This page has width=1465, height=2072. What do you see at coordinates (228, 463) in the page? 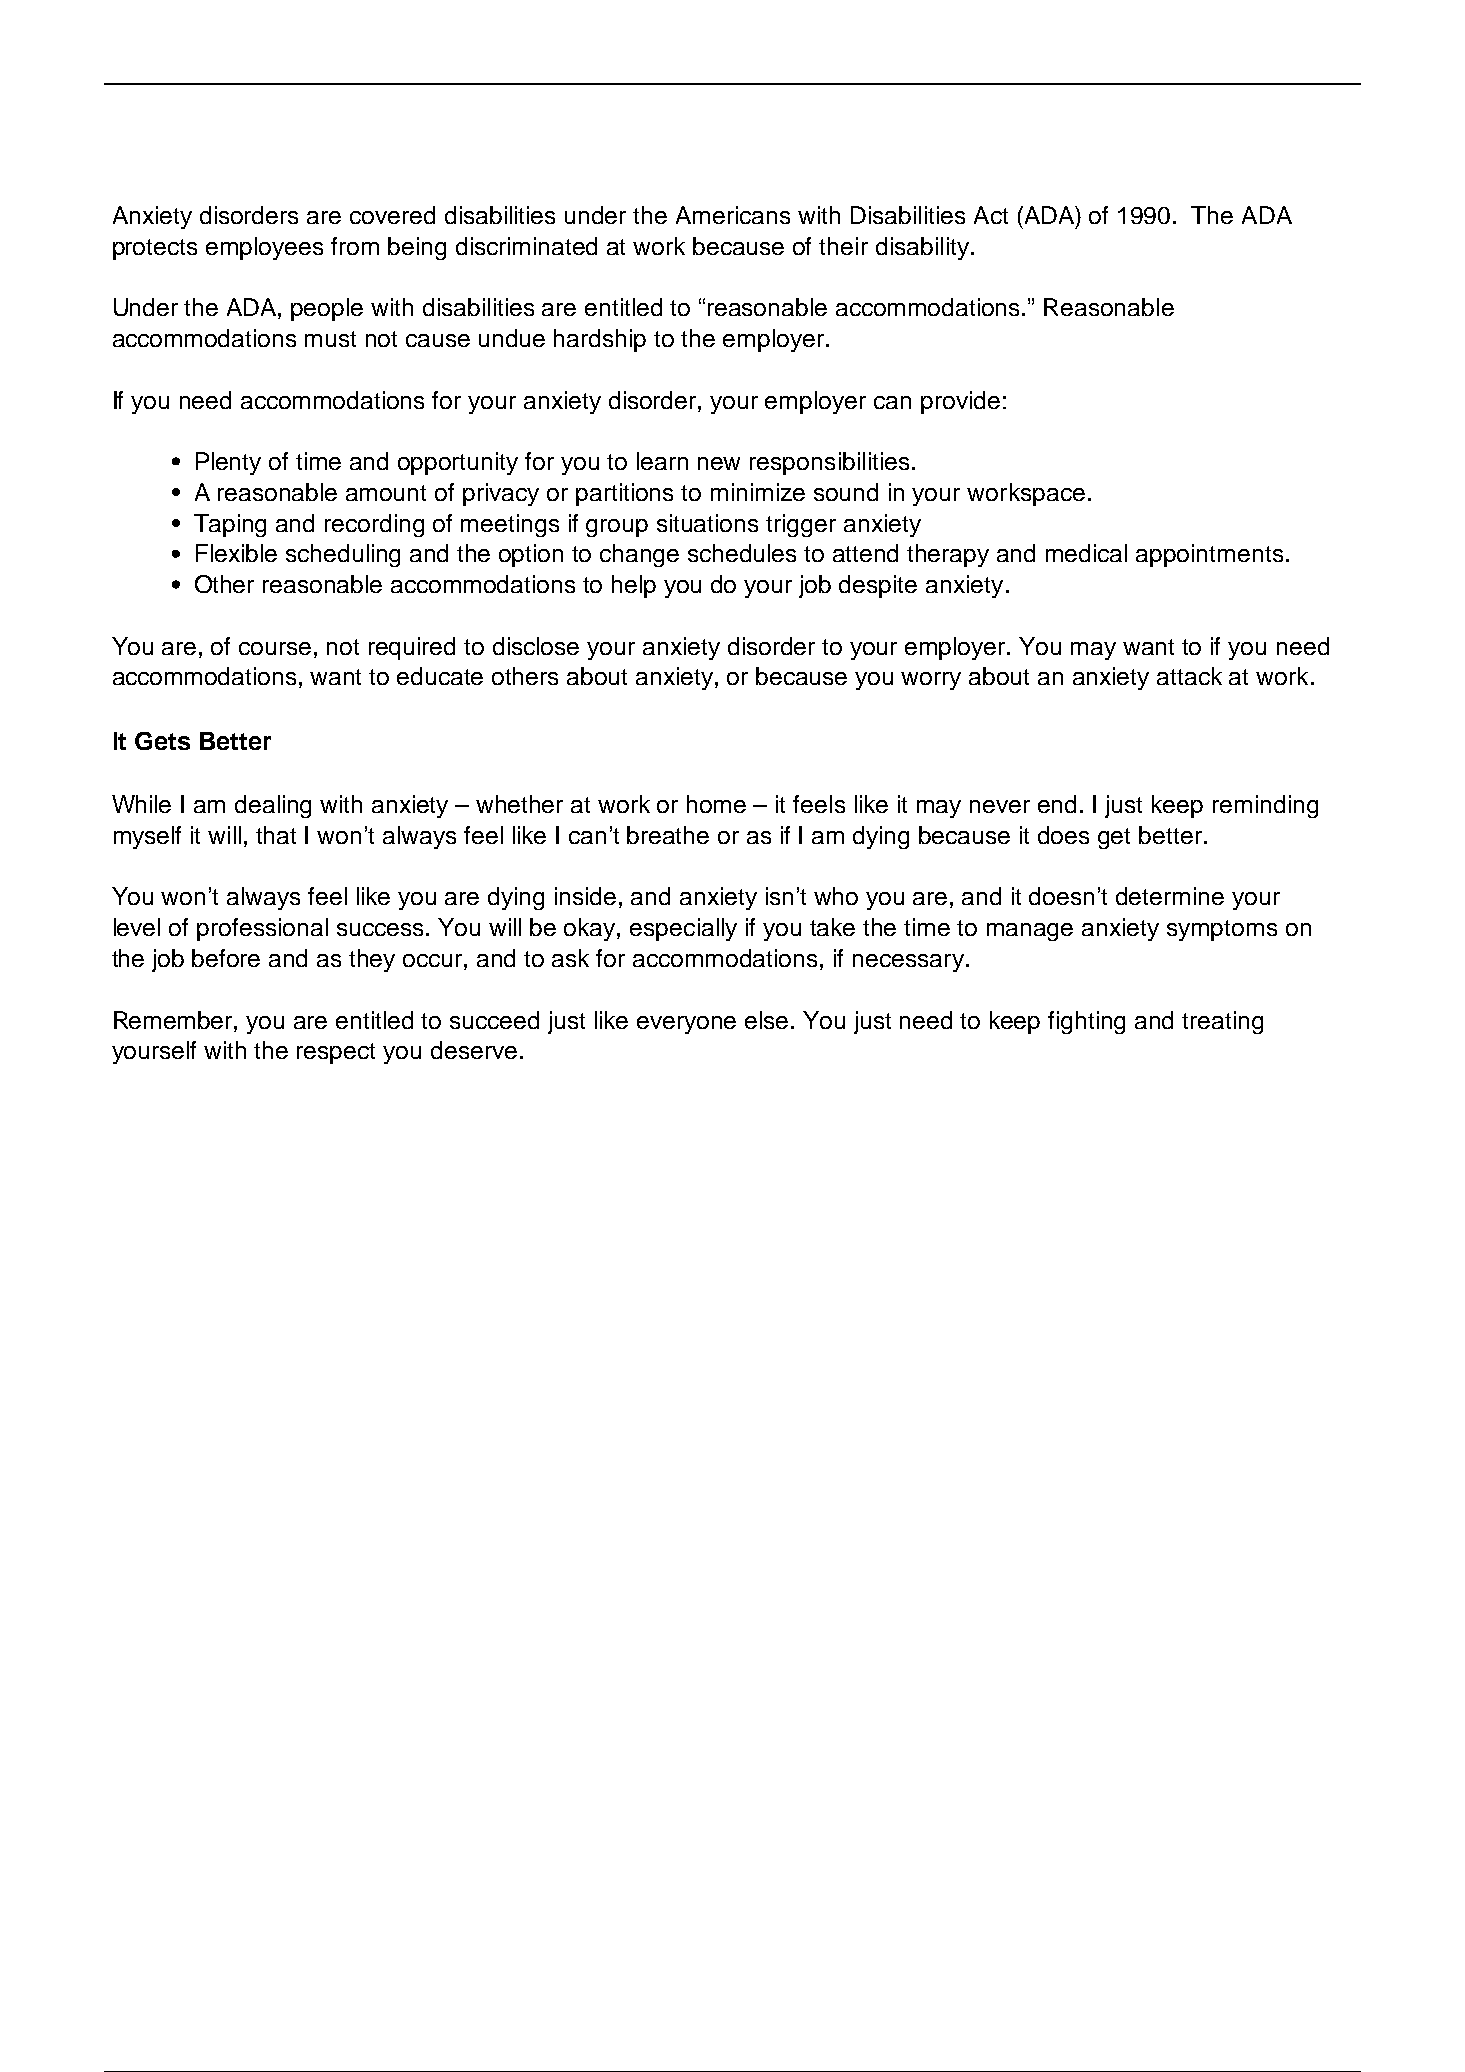
I see `Plenty` at bounding box center [228, 463].
